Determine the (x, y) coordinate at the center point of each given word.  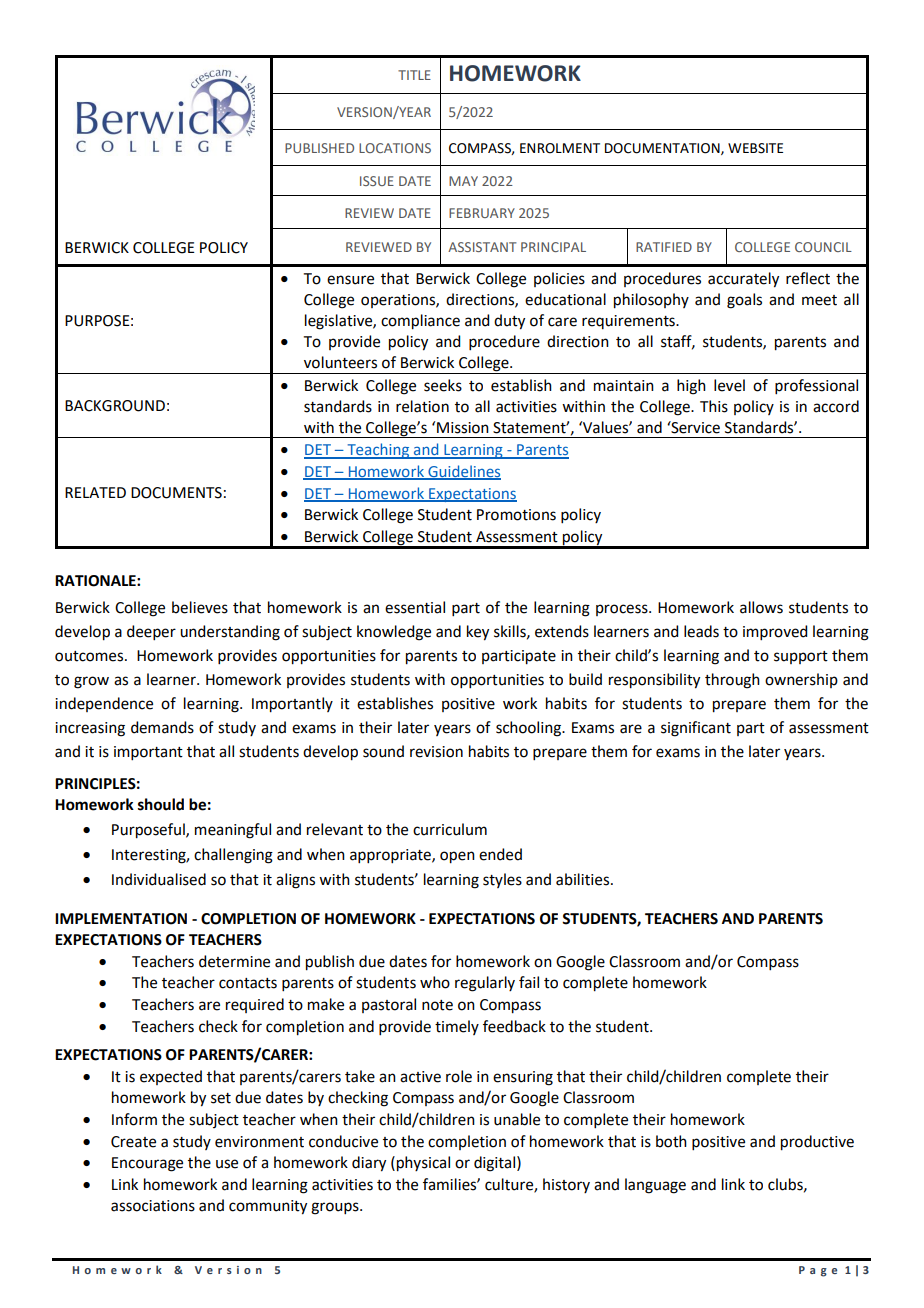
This (714, 406)
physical (423, 1164)
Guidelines (463, 472)
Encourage (147, 1164)
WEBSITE (755, 148)
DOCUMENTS (176, 493)
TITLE (414, 75)
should (161, 804)
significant (696, 729)
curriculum (450, 829)
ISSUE (377, 181)
